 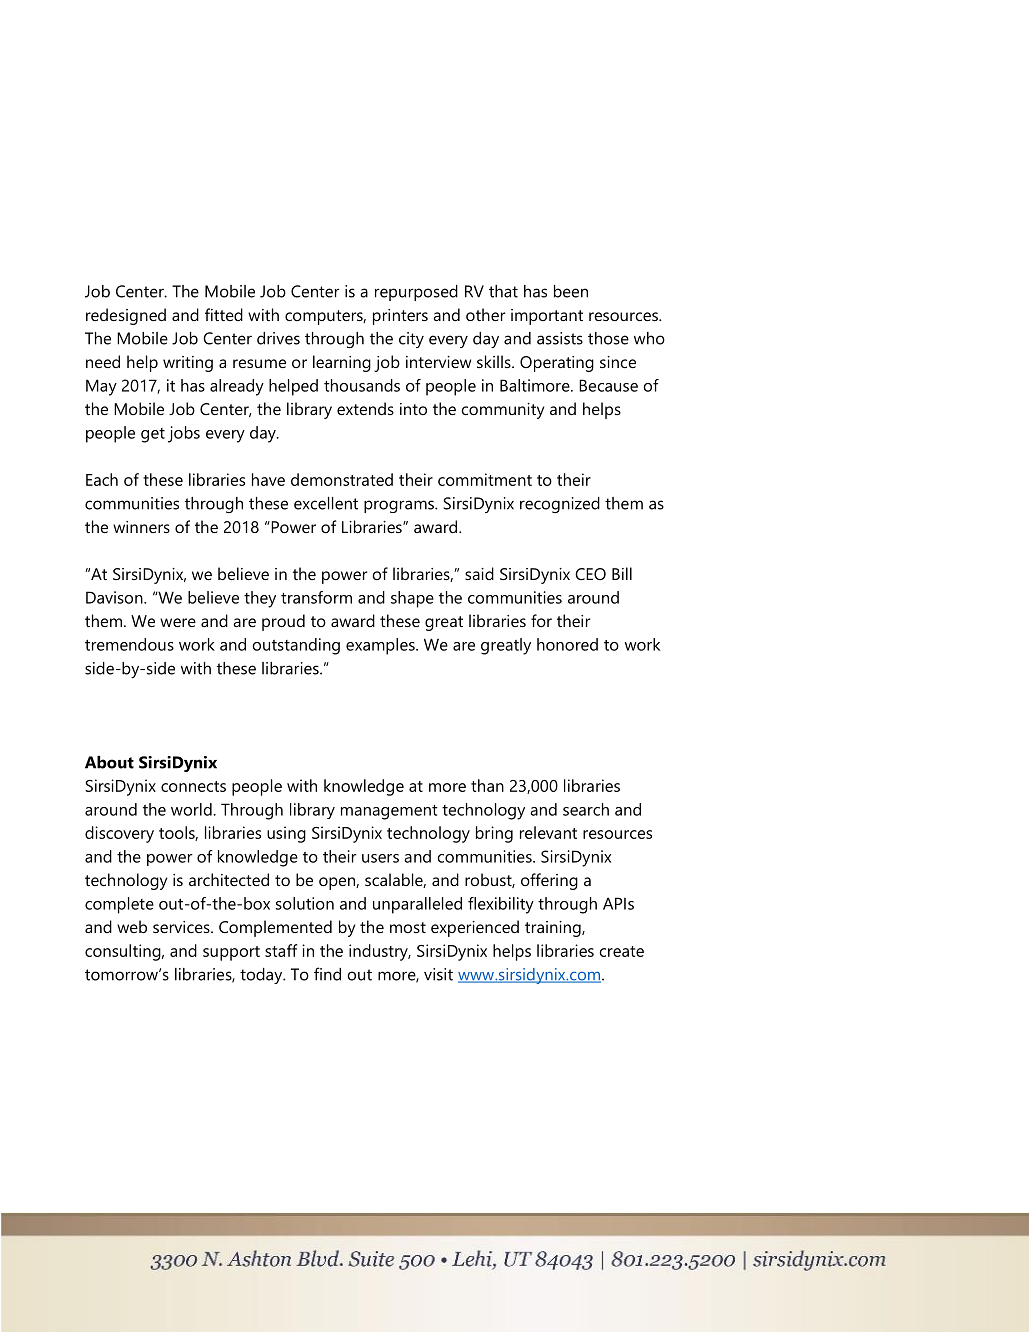 I want to click on been, so click(x=571, y=291).
